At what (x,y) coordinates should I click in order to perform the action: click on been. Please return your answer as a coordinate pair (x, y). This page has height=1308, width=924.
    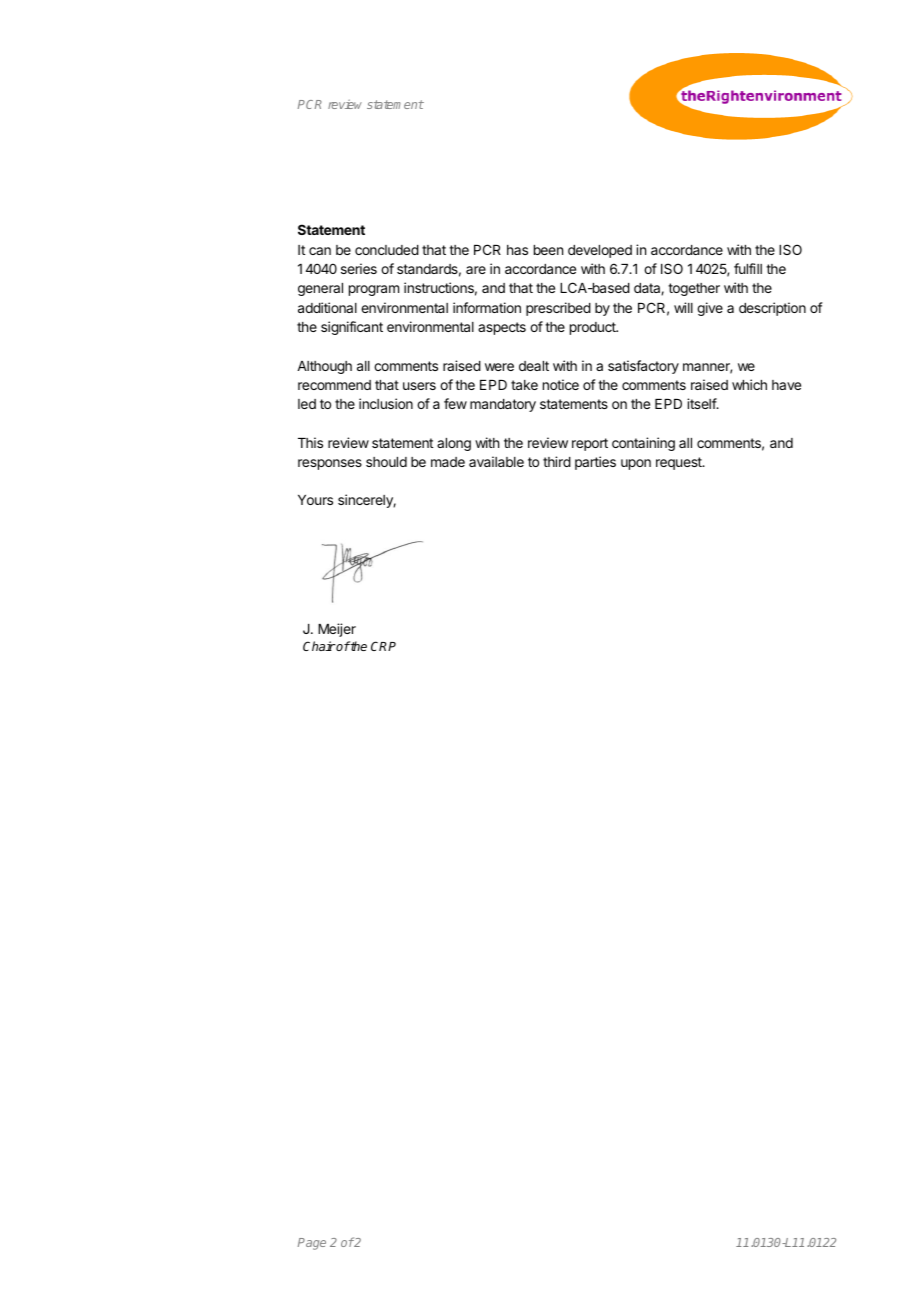
    Looking at the image, I should click on (548, 250).
